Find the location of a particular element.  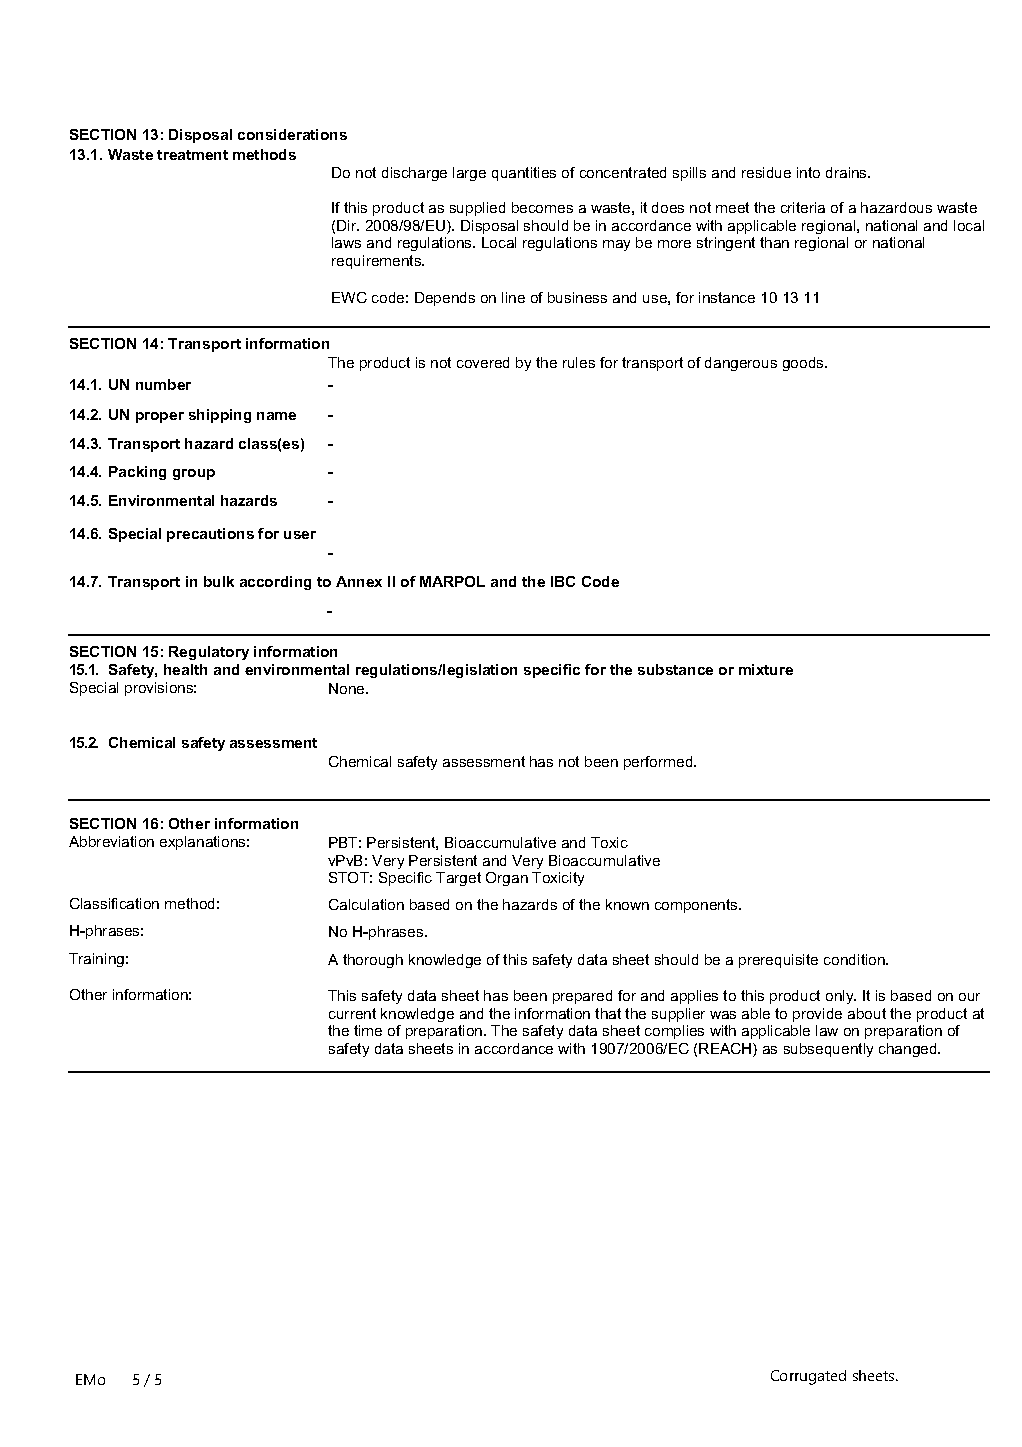

thorough is located at coordinates (373, 961).
